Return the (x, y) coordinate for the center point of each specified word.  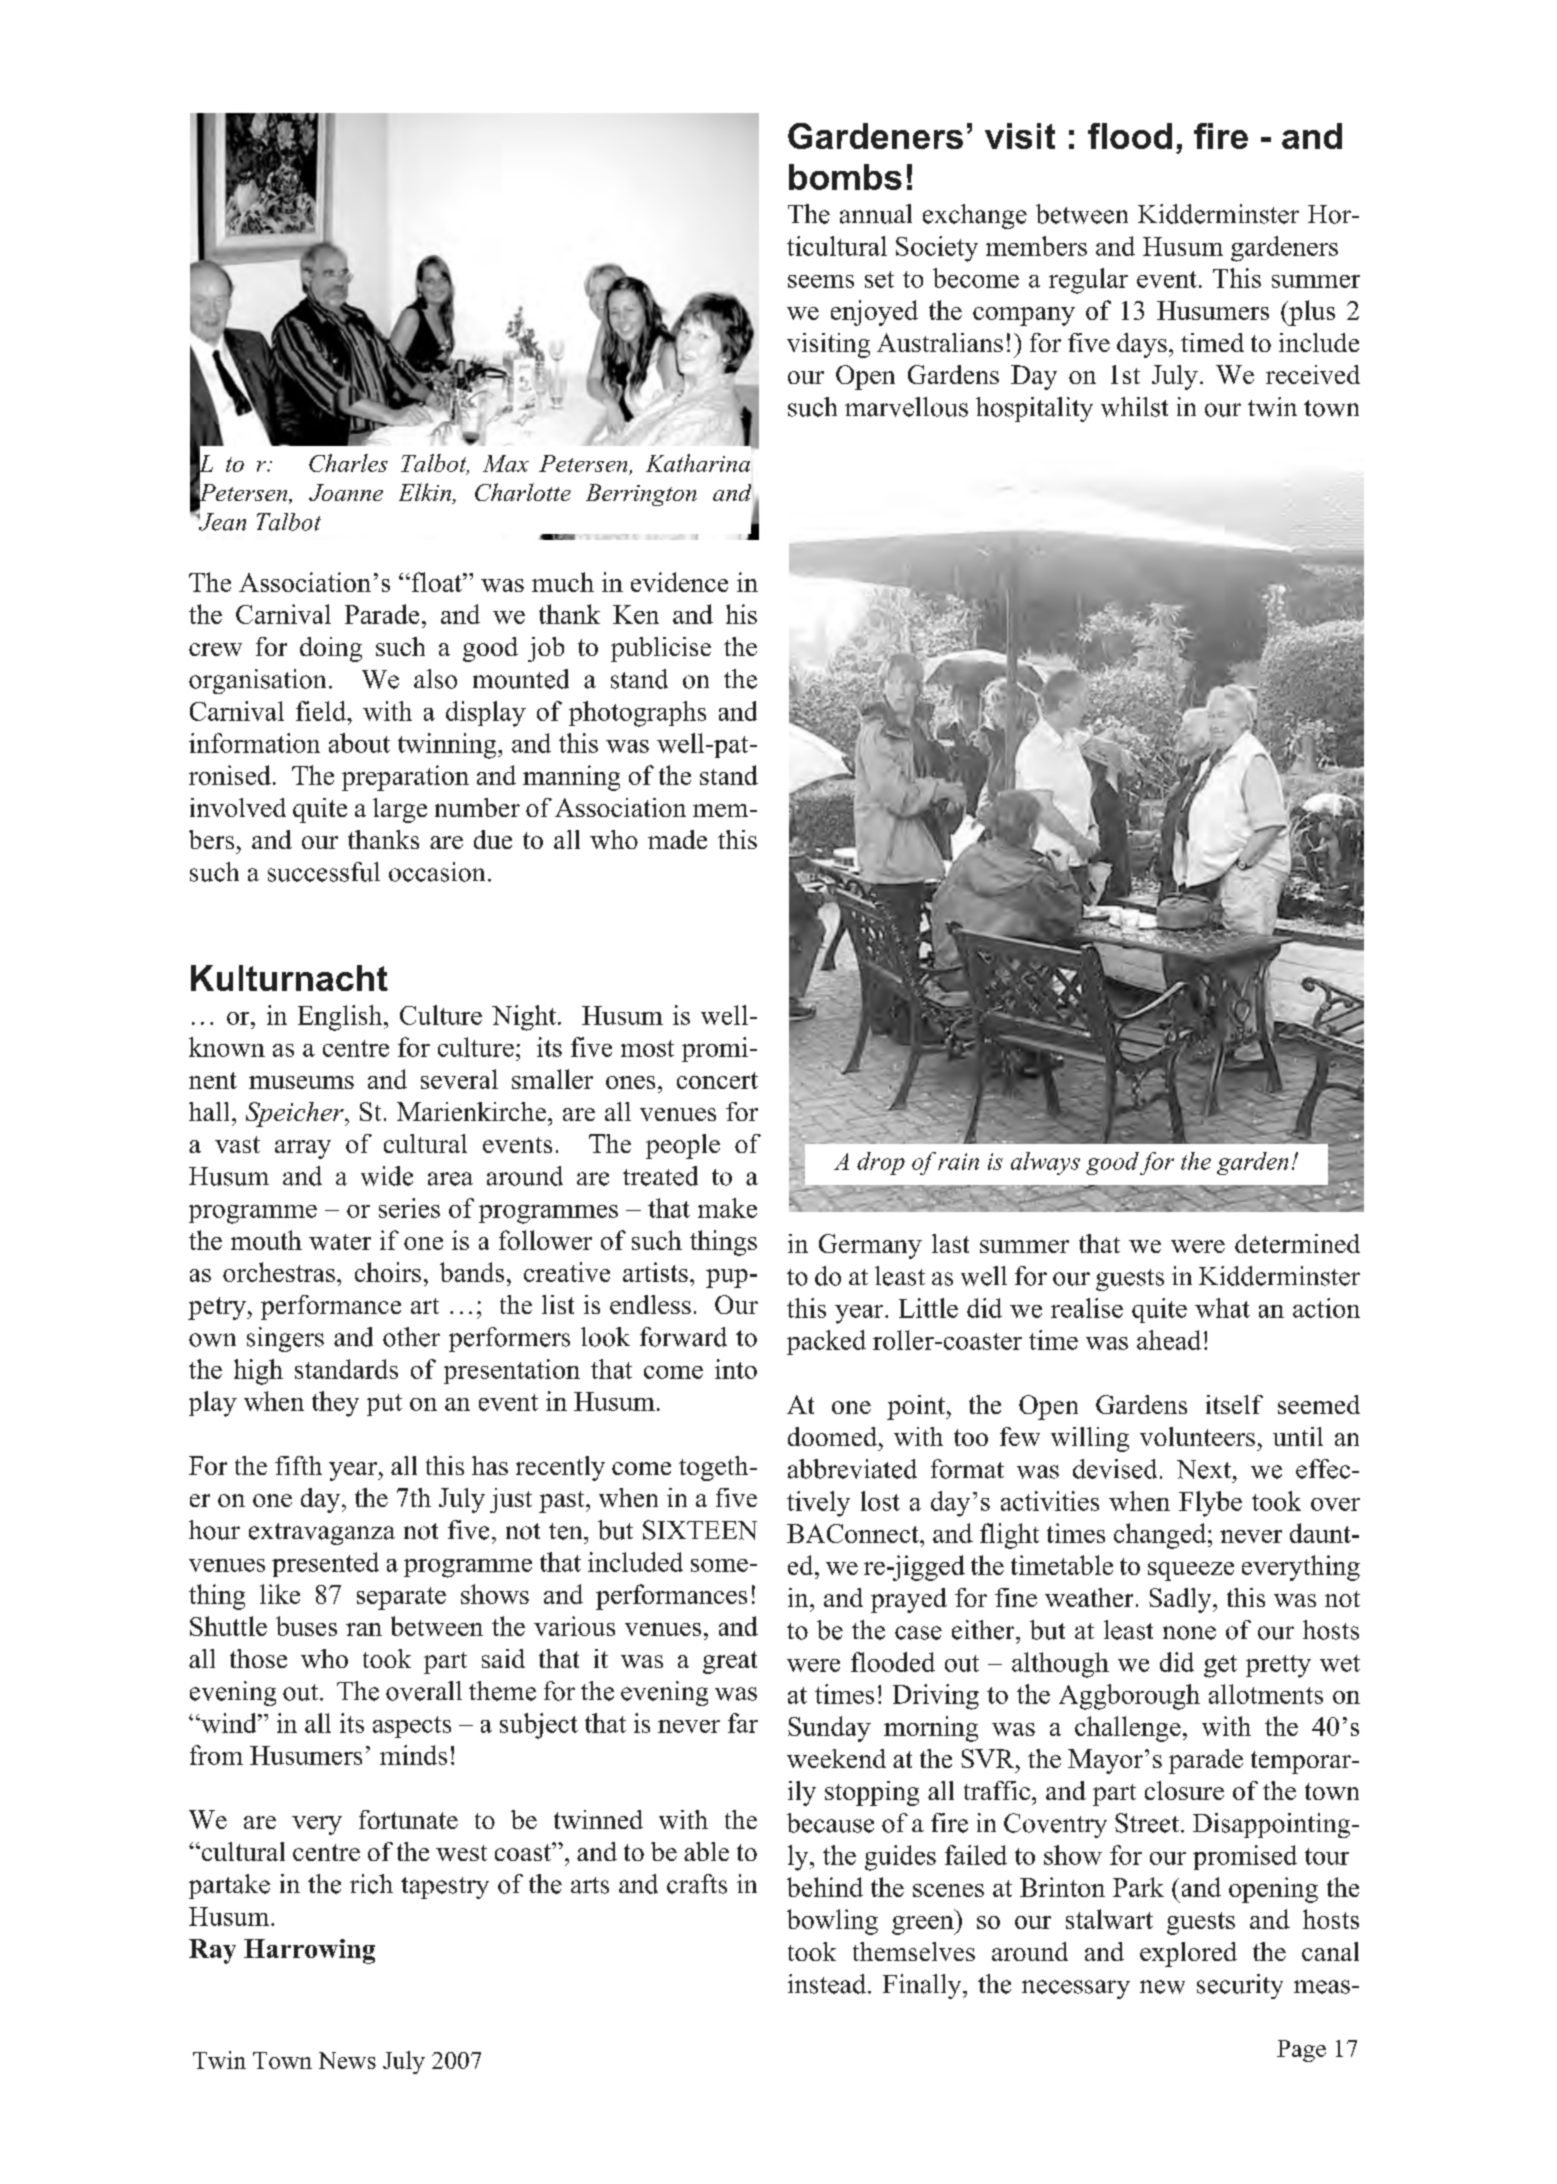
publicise (661, 649)
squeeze (1191, 1571)
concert (717, 1080)
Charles (348, 463)
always (1045, 1163)
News (347, 2060)
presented (325, 1564)
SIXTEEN (700, 1530)
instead (827, 1984)
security (1240, 1986)
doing (331, 649)
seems (821, 281)
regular (1088, 281)
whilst (1134, 407)
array (303, 1149)
